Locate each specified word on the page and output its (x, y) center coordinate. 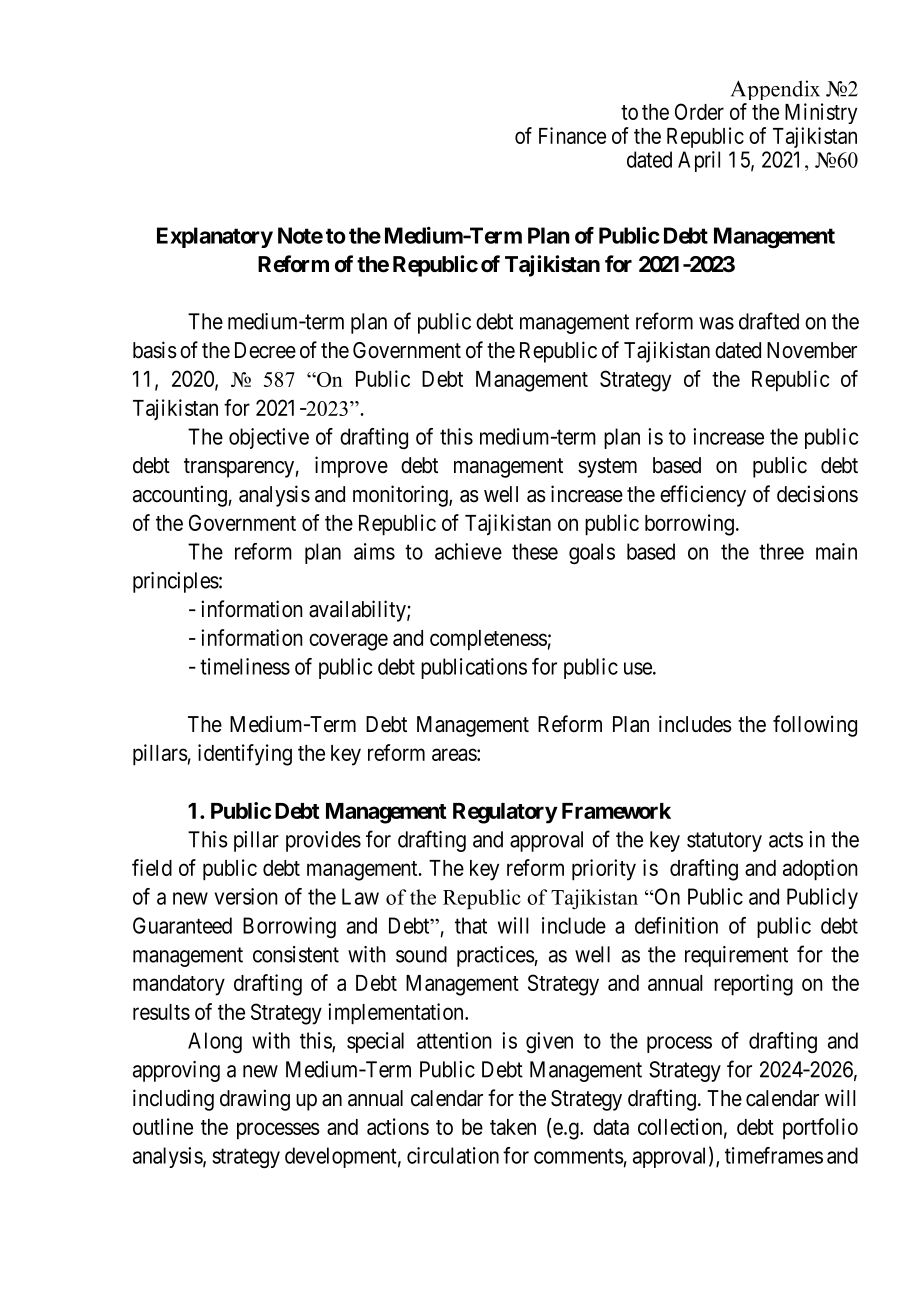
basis (155, 350)
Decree (265, 350)
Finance (572, 135)
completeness (488, 640)
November (812, 350)
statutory (724, 842)
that (471, 925)
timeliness (245, 666)
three (781, 551)
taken (513, 1127)
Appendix (775, 90)
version (246, 896)
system (607, 468)
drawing (255, 1100)
